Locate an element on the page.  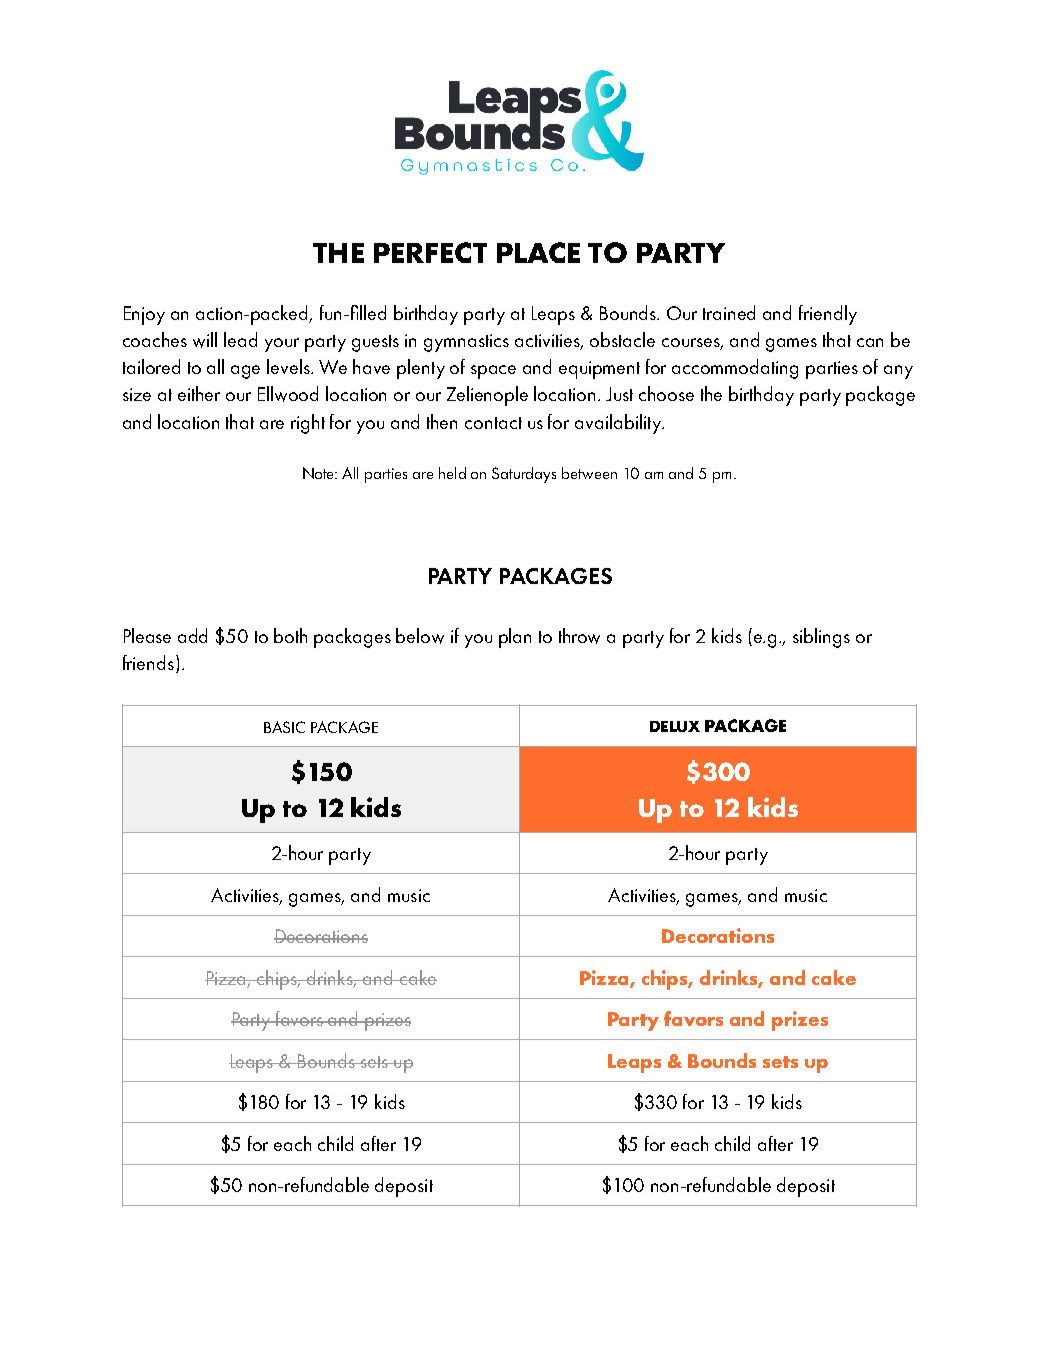
PLACE is located at coordinates (538, 252).
